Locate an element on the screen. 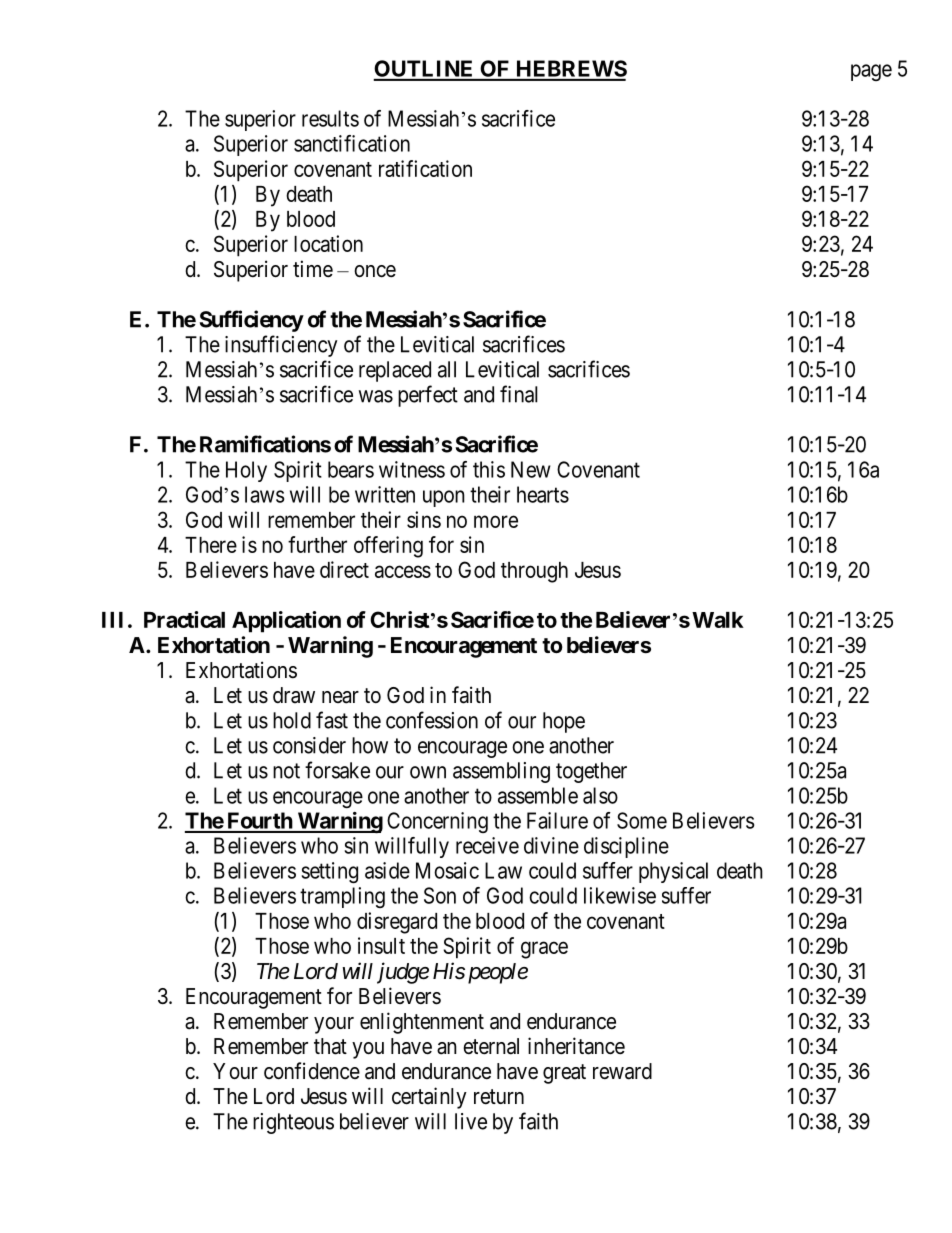  this is located at coordinates (489, 469).
